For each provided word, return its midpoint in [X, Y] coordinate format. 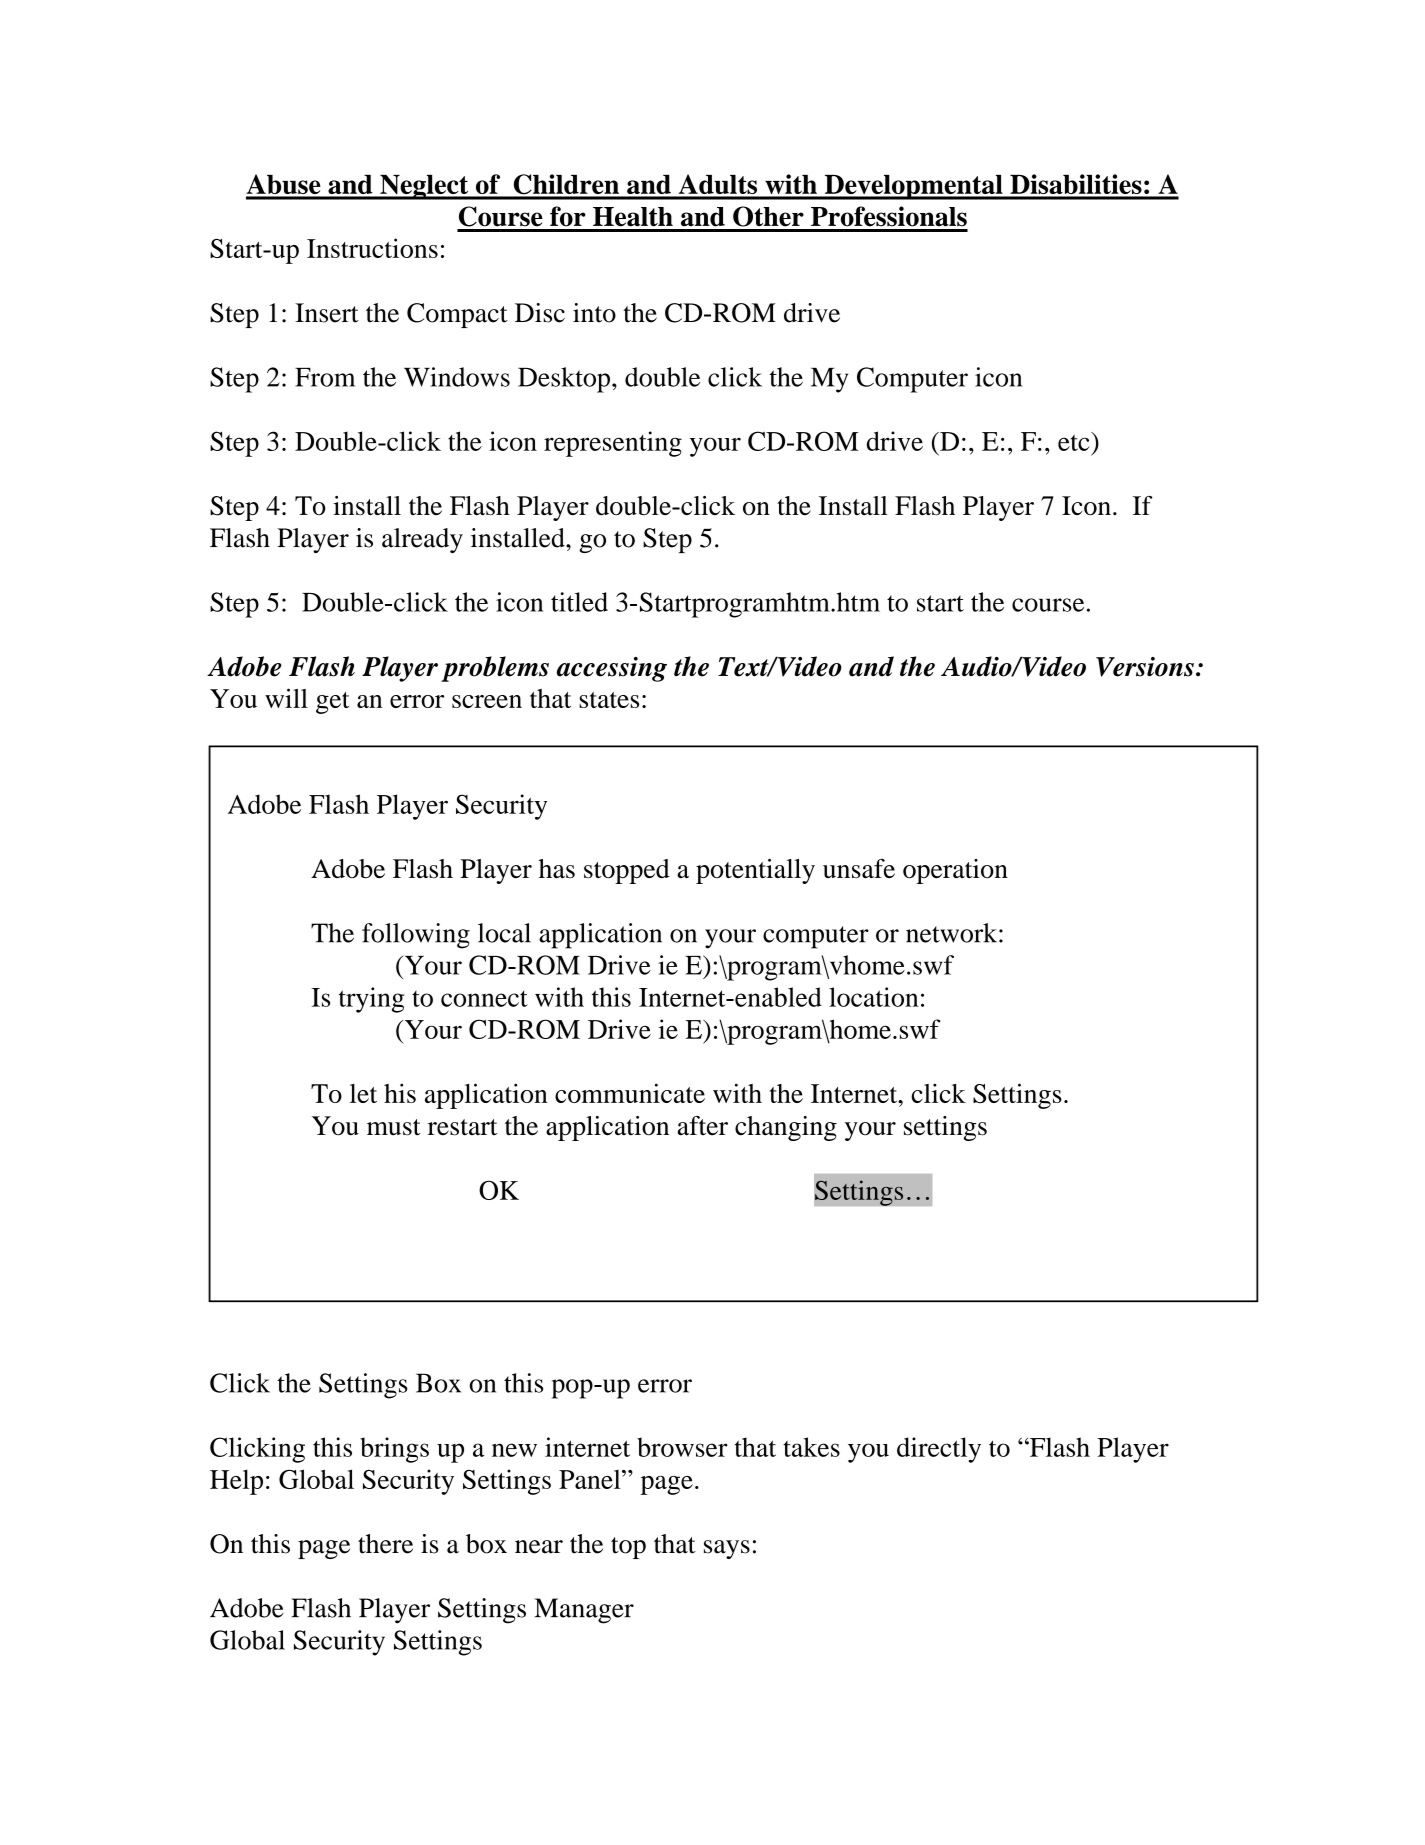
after [702, 1126]
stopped [627, 871]
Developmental [913, 187]
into [594, 313]
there [385, 1544]
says [727, 1549]
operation [955, 871]
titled [579, 602]
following [416, 936]
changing [786, 1128]
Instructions [372, 248]
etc [1075, 441]
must [394, 1127]
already [422, 540]
